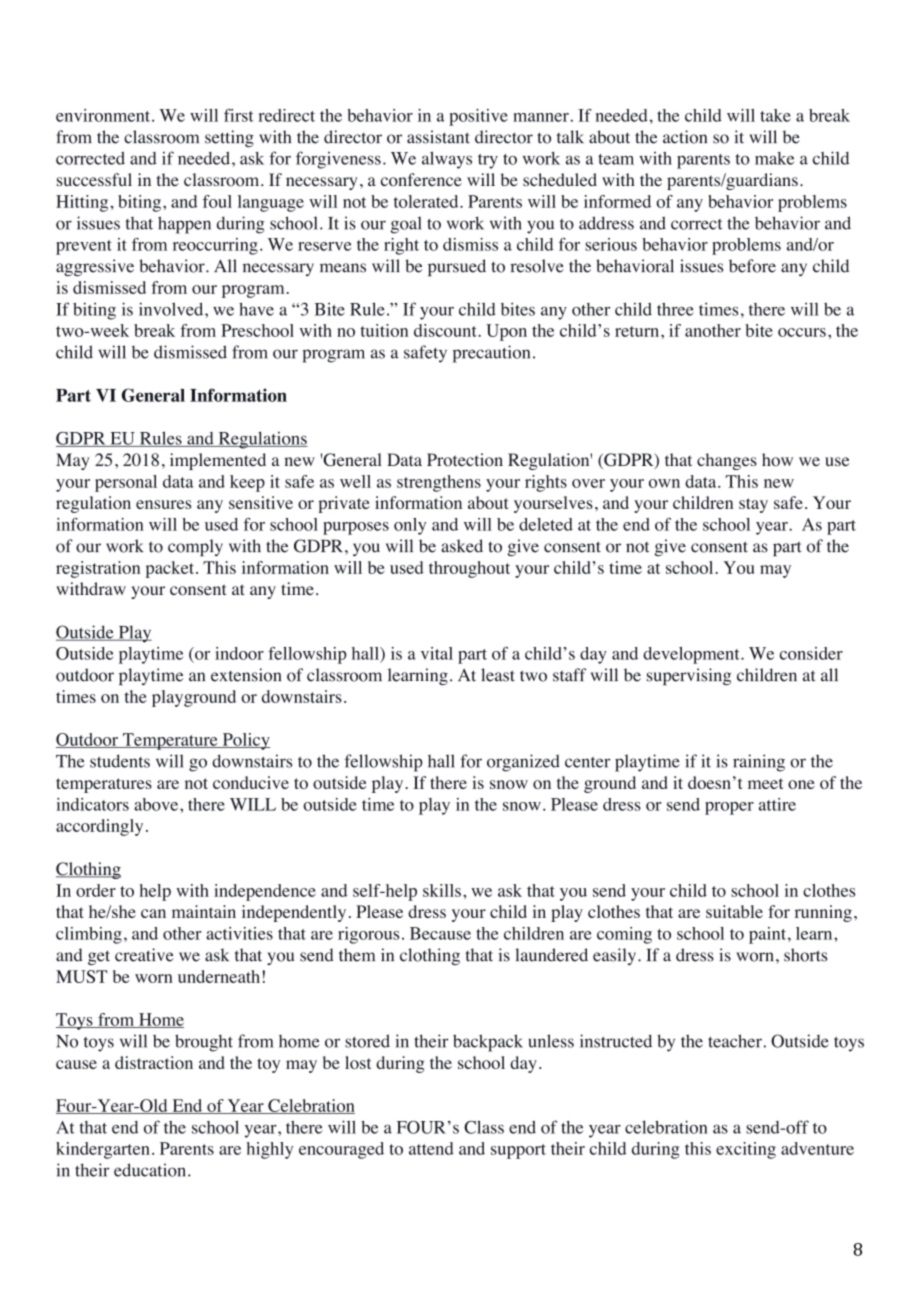 The image size is (924, 1308). Describe the element at coordinates (523, 763) in the screenshot. I see `organized` at that location.
